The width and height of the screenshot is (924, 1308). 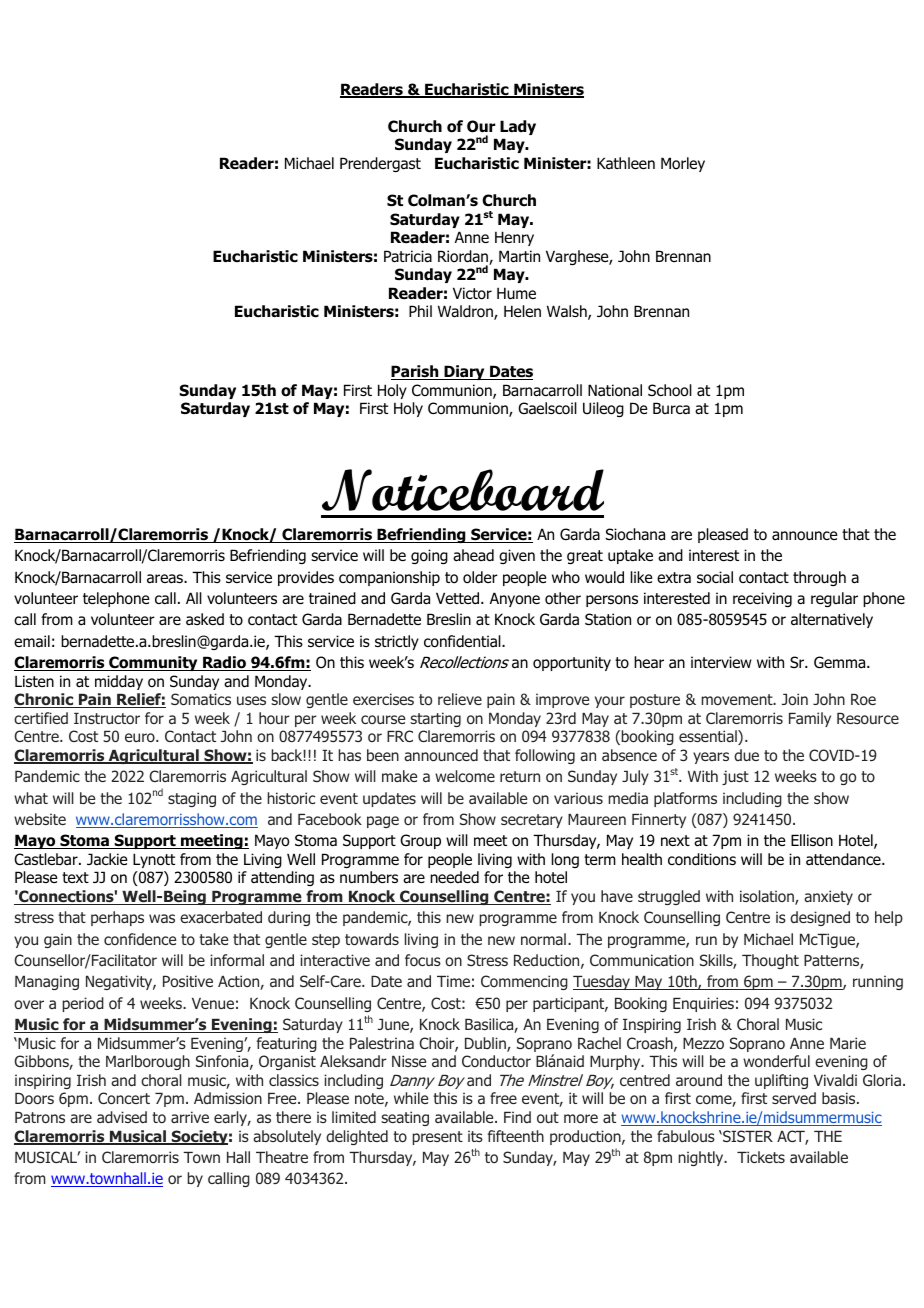 What do you see at coordinates (380, 164) in the screenshot?
I see `Prendergast` at bounding box center [380, 164].
